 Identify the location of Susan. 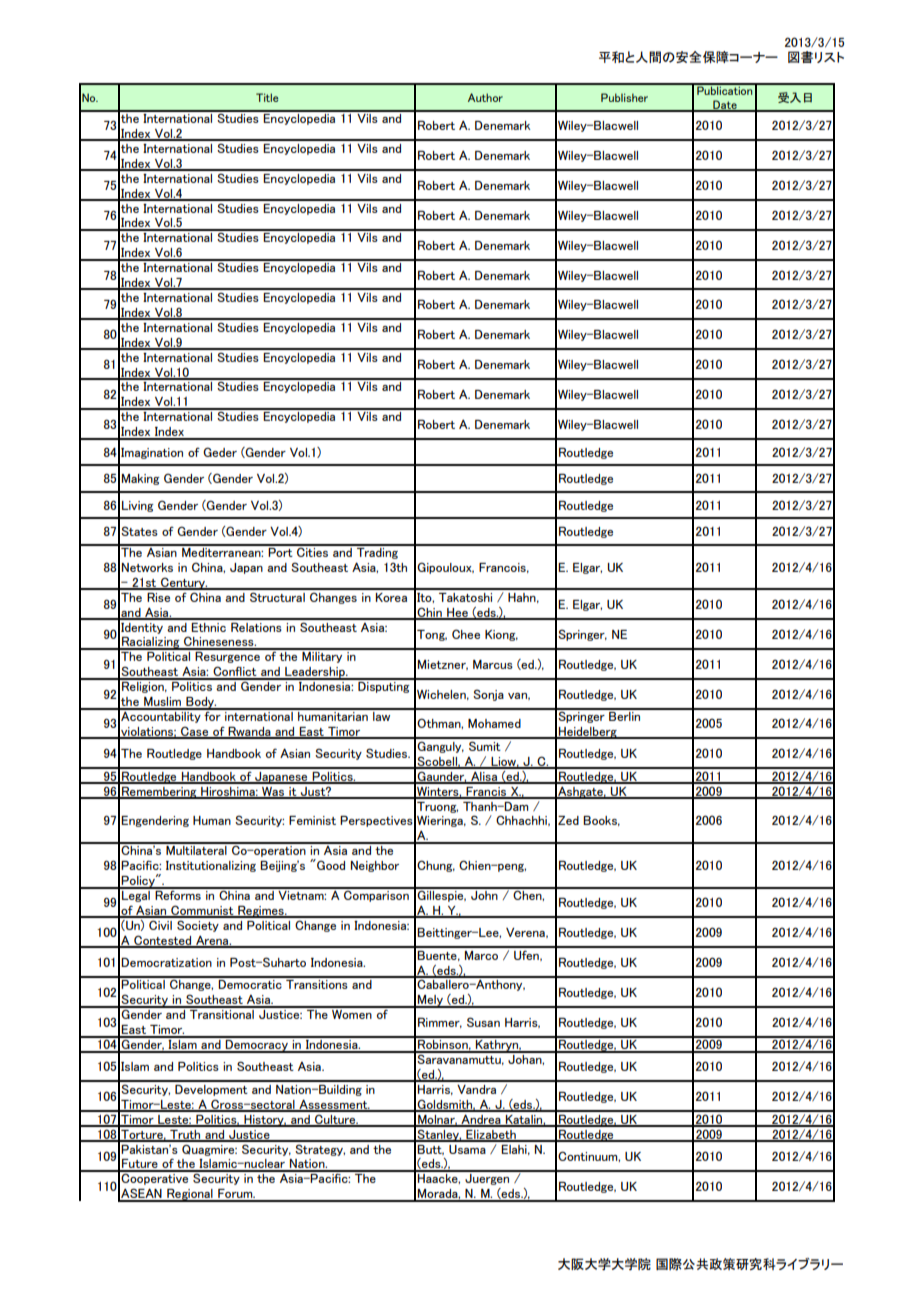
(483, 1022).
